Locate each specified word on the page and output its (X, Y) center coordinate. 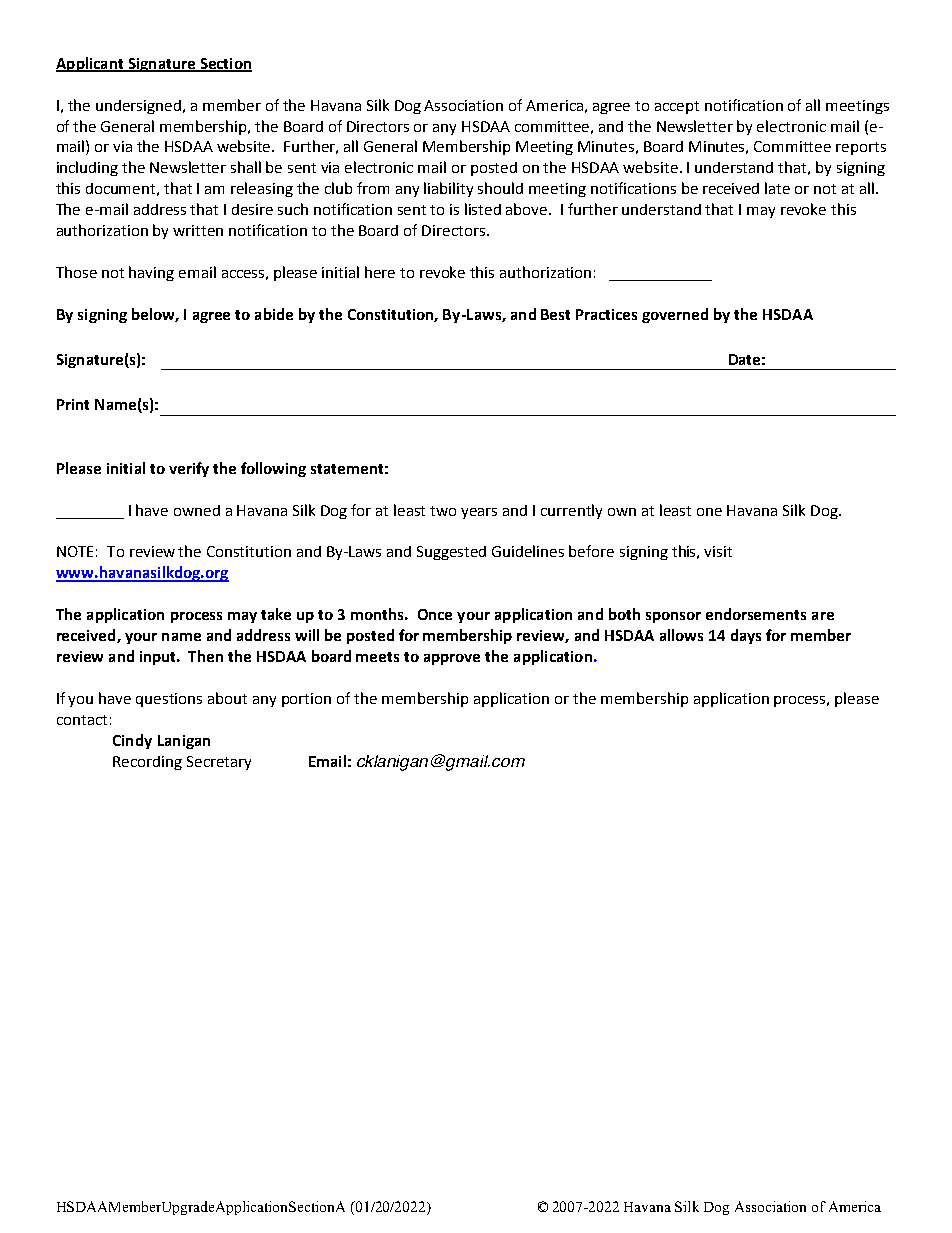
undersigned (140, 107)
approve (452, 659)
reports (861, 148)
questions (169, 700)
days (746, 636)
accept (677, 107)
